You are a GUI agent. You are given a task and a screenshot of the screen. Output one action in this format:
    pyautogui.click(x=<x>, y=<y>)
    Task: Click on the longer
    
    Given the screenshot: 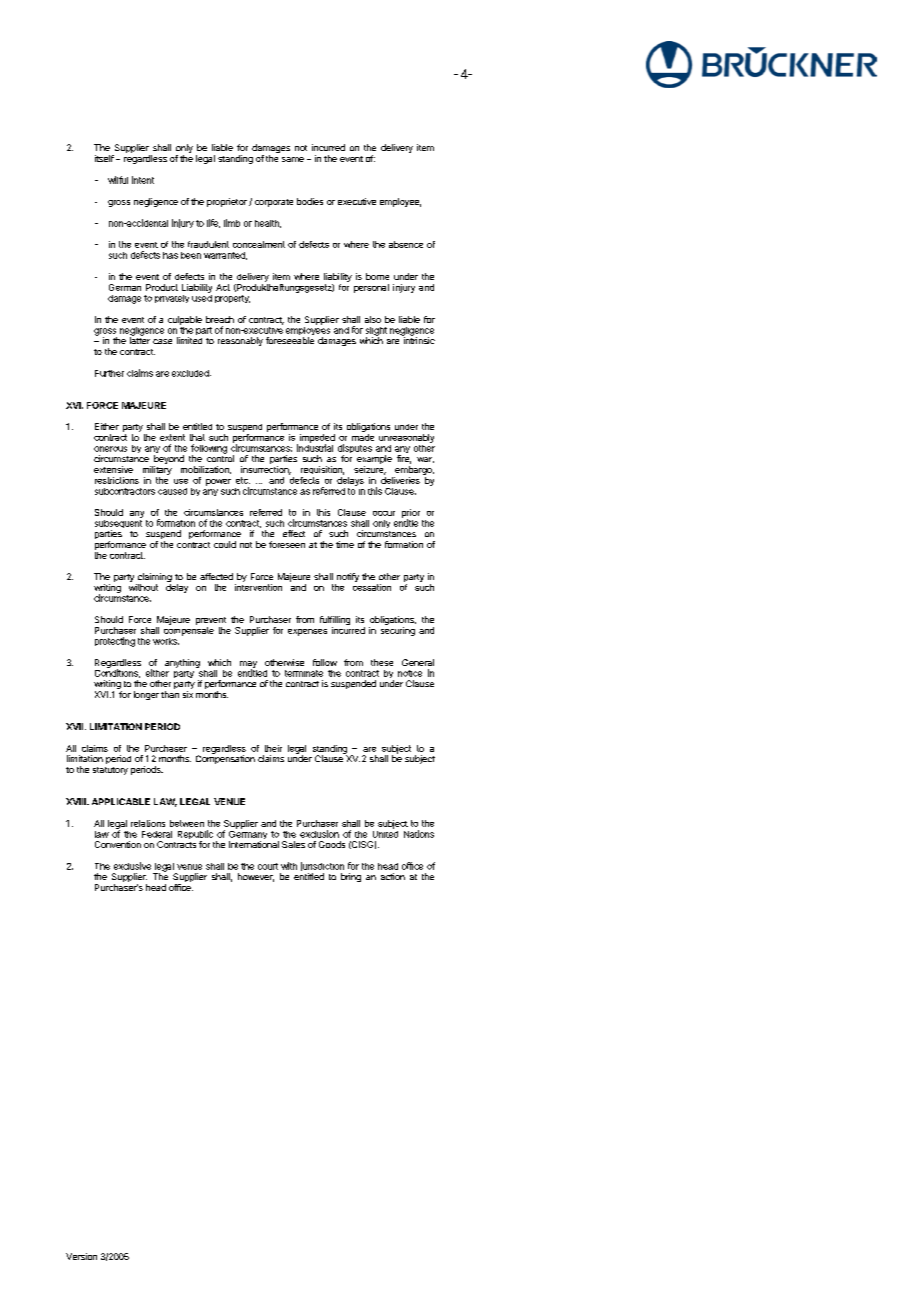 What is the action you would take?
    pyautogui.click(x=146, y=695)
